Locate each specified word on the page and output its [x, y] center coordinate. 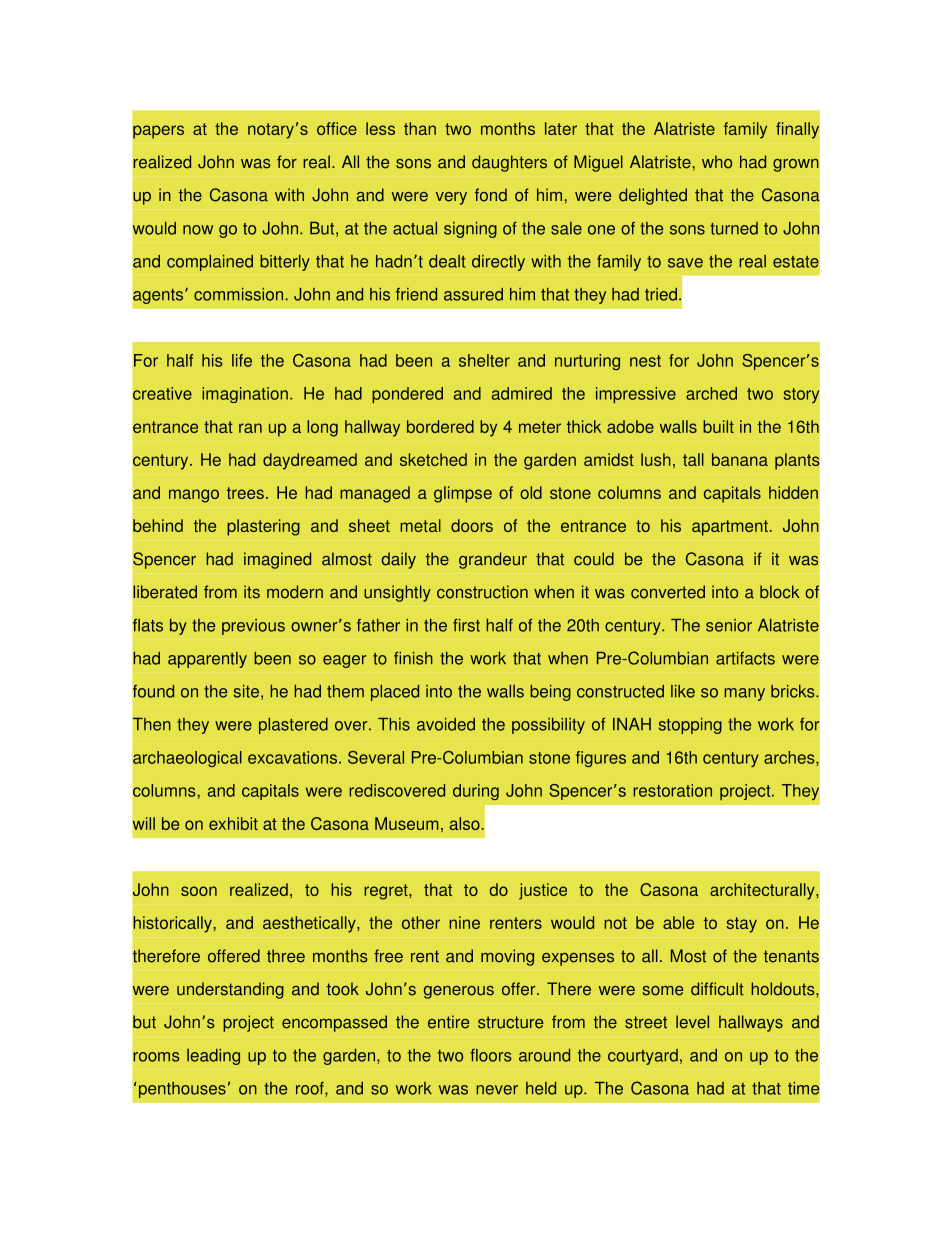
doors [472, 525]
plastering [263, 527]
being [550, 693]
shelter [484, 360]
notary [271, 131]
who [717, 162]
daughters [509, 163]
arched [711, 393]
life [242, 360]
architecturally [763, 891]
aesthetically [310, 924]
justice [543, 891]
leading [213, 1057]
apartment [730, 528]
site [246, 691]
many [744, 694]
